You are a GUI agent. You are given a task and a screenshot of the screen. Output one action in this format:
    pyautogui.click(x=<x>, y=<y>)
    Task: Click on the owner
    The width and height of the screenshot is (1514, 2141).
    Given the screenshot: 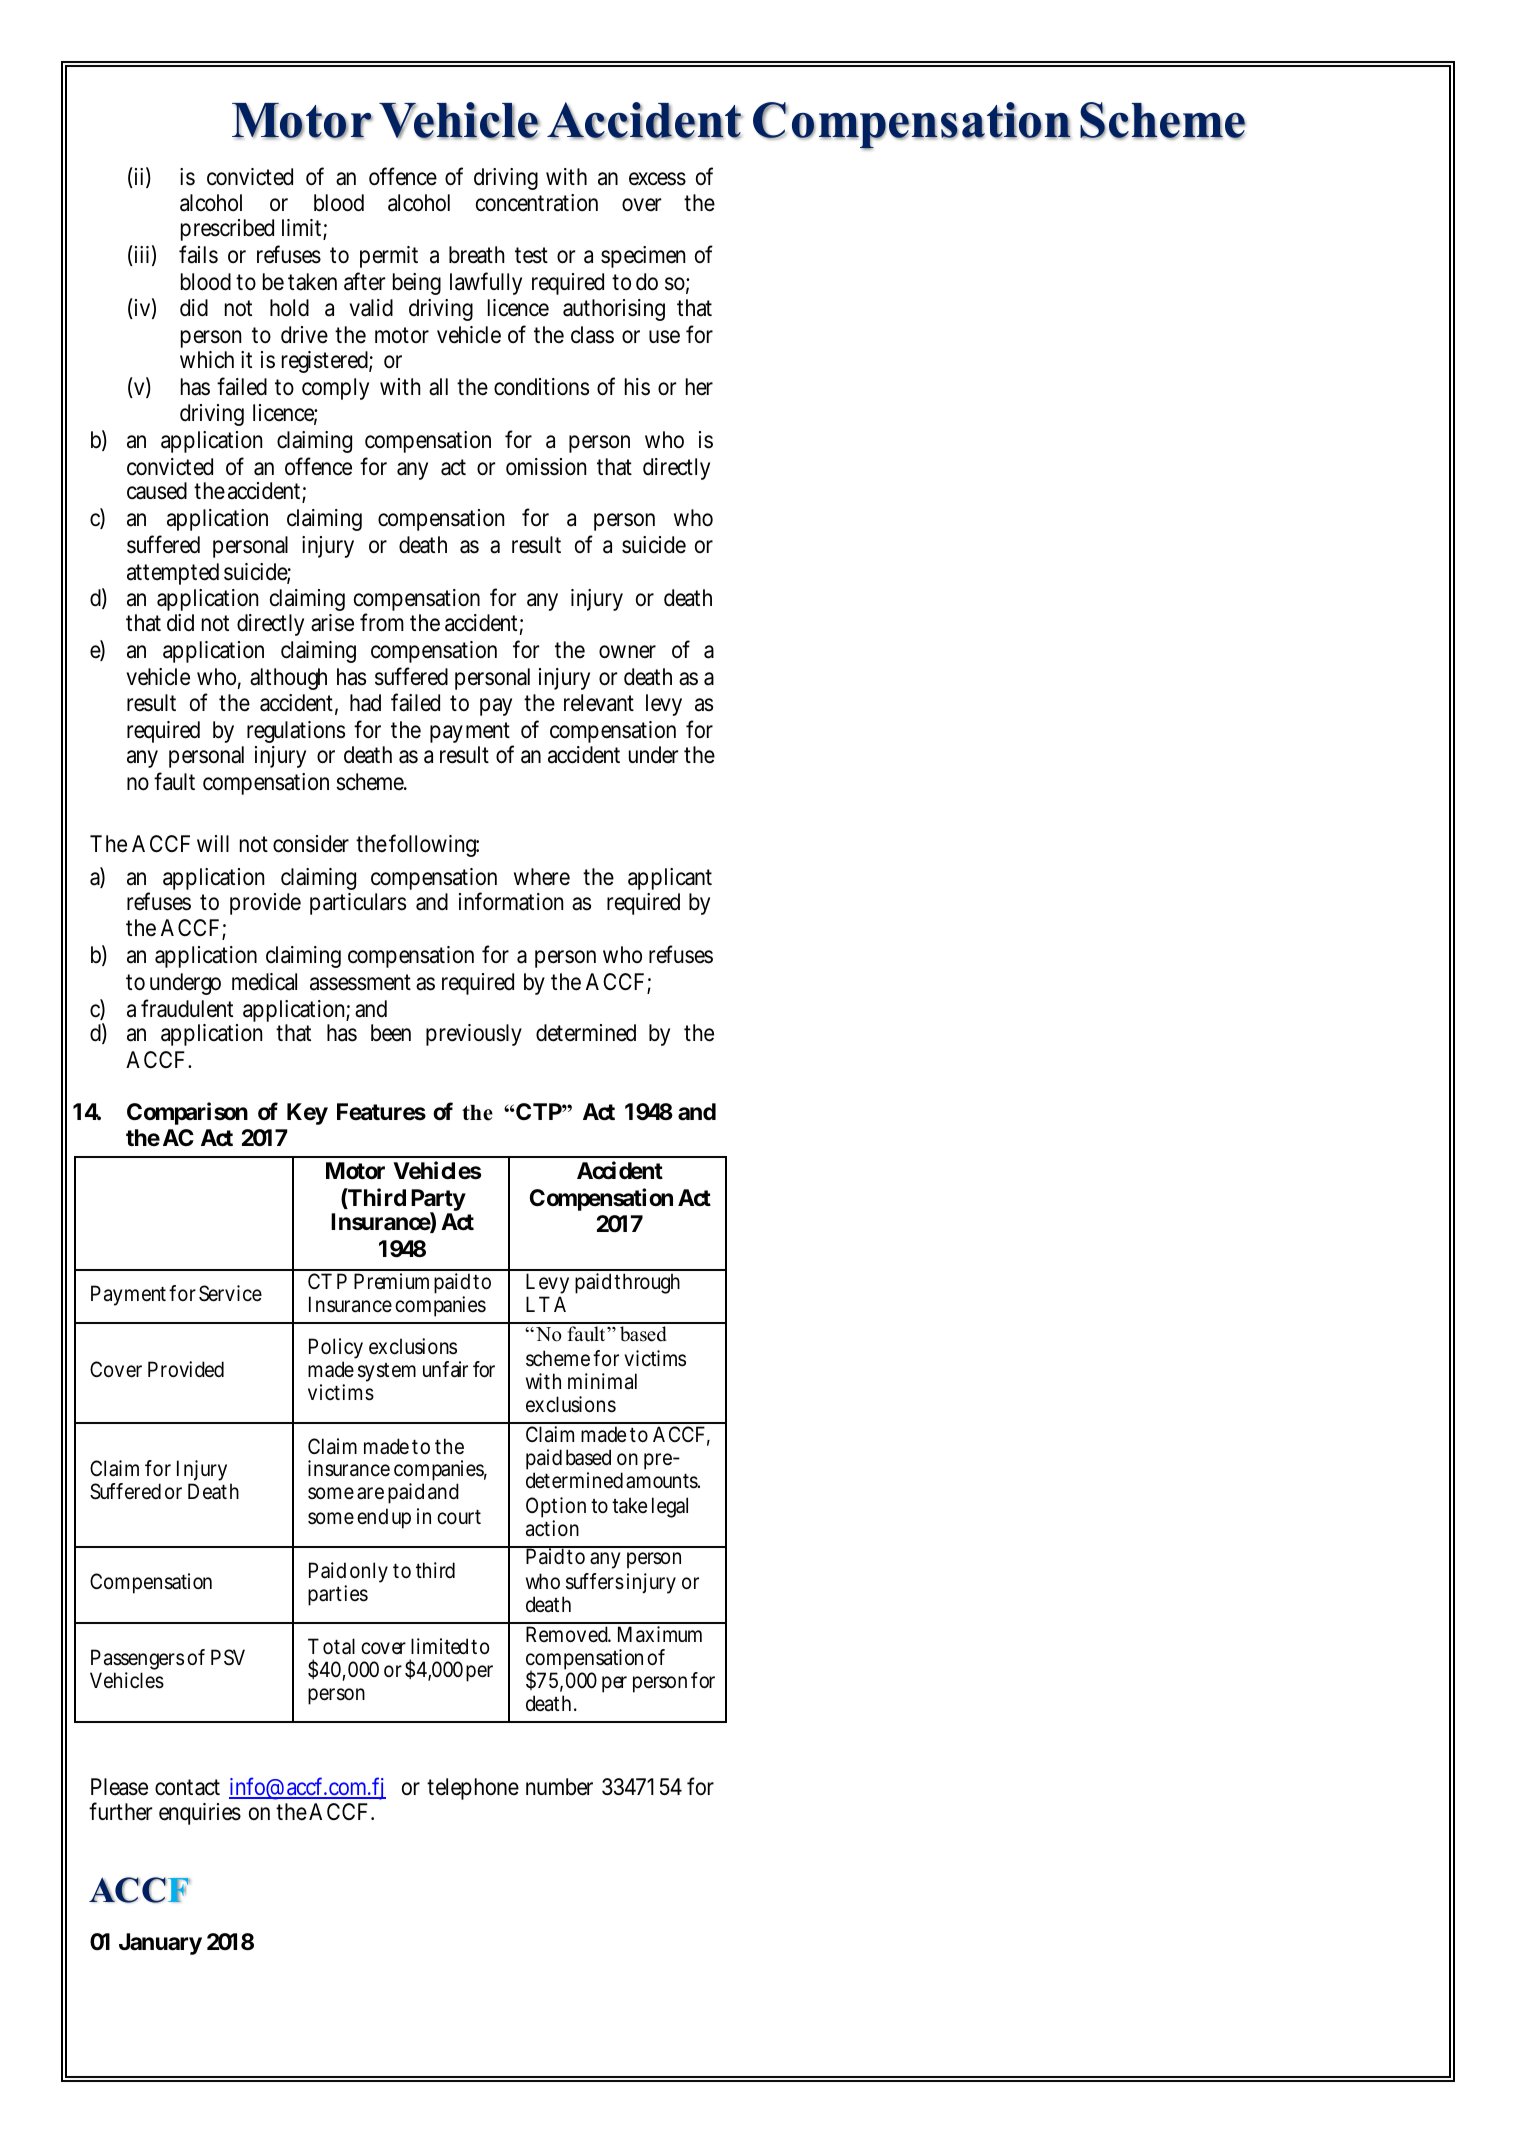 What is the action you would take?
    pyautogui.click(x=627, y=652)
